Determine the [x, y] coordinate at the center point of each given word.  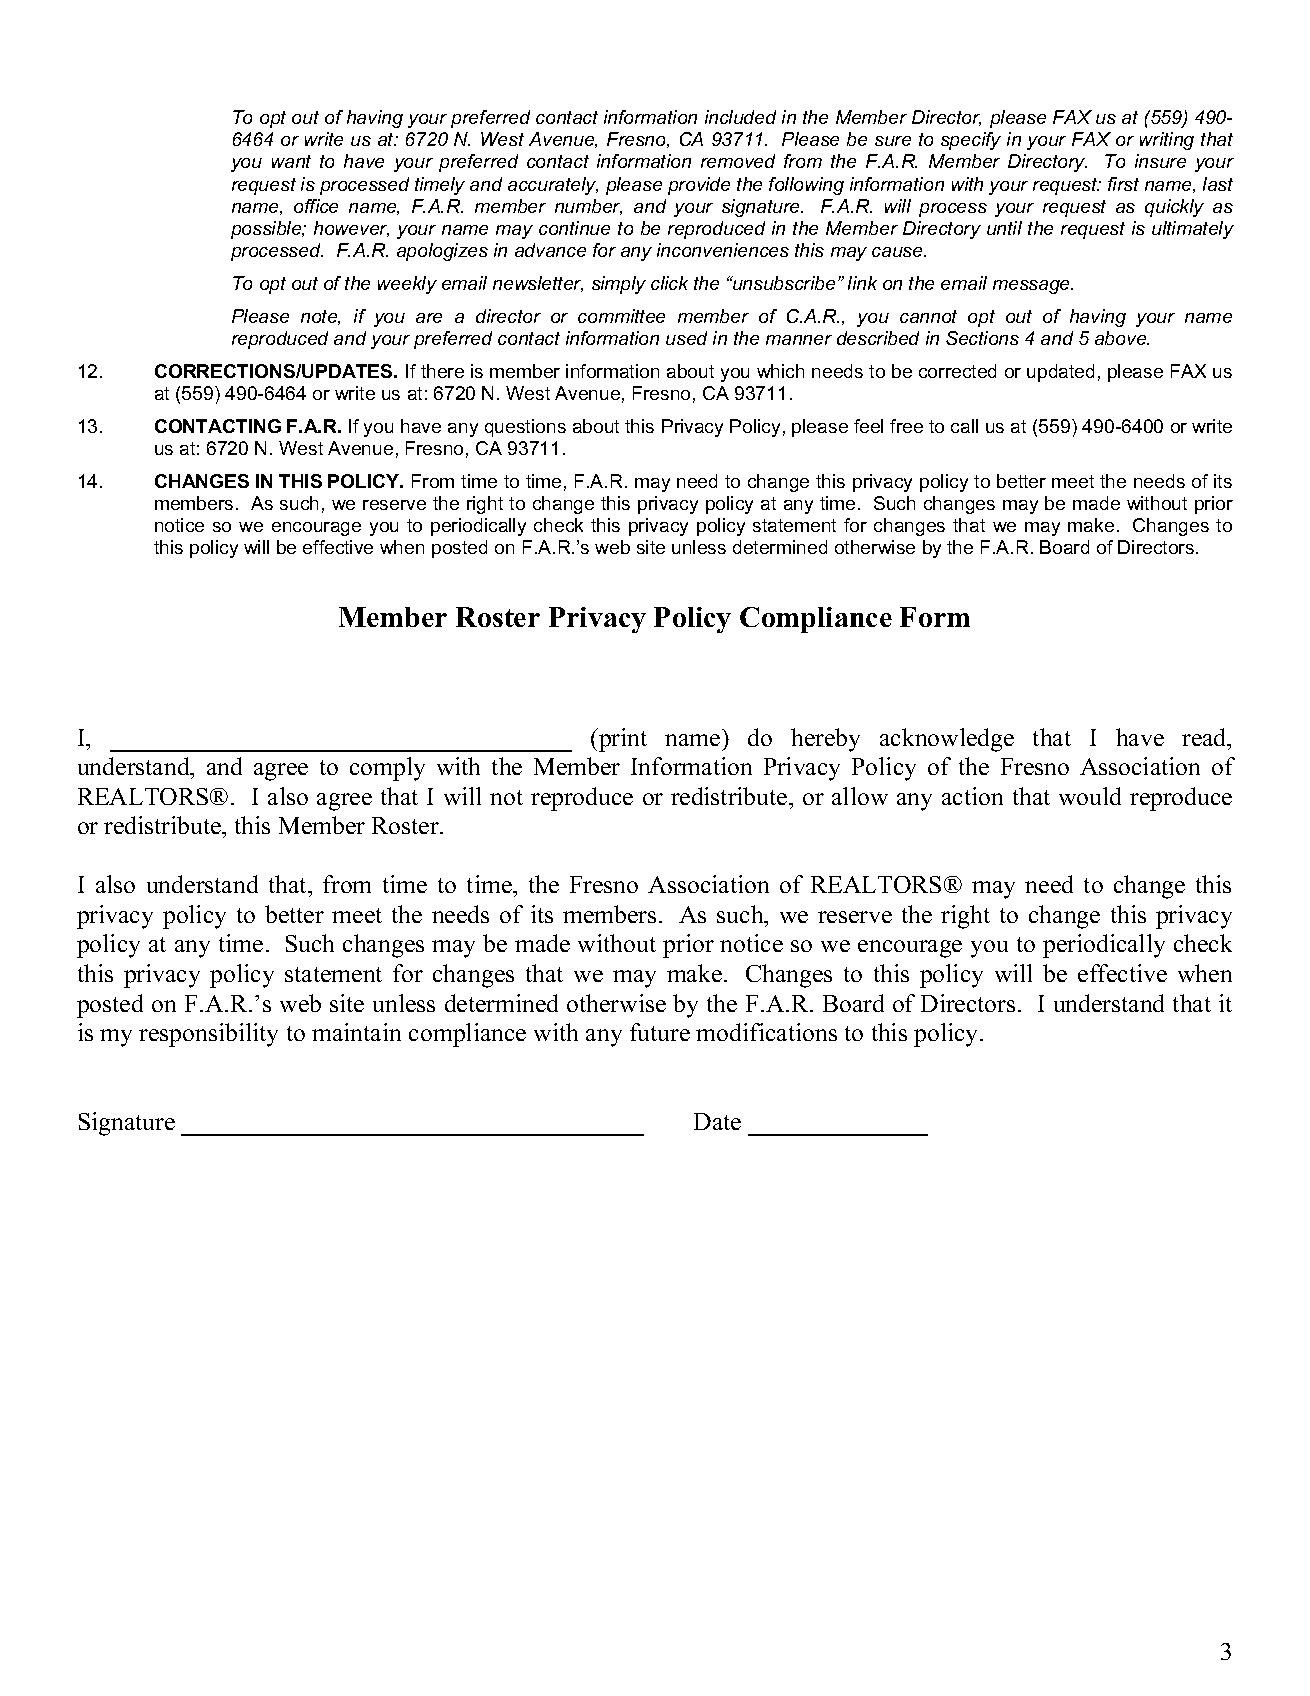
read [1205, 737]
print [622, 740]
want [291, 161]
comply [387, 769]
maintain [356, 1032]
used [686, 338]
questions [525, 428]
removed [738, 161]
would [1090, 796]
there [442, 371]
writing [1167, 141]
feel [868, 426]
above [1122, 338]
